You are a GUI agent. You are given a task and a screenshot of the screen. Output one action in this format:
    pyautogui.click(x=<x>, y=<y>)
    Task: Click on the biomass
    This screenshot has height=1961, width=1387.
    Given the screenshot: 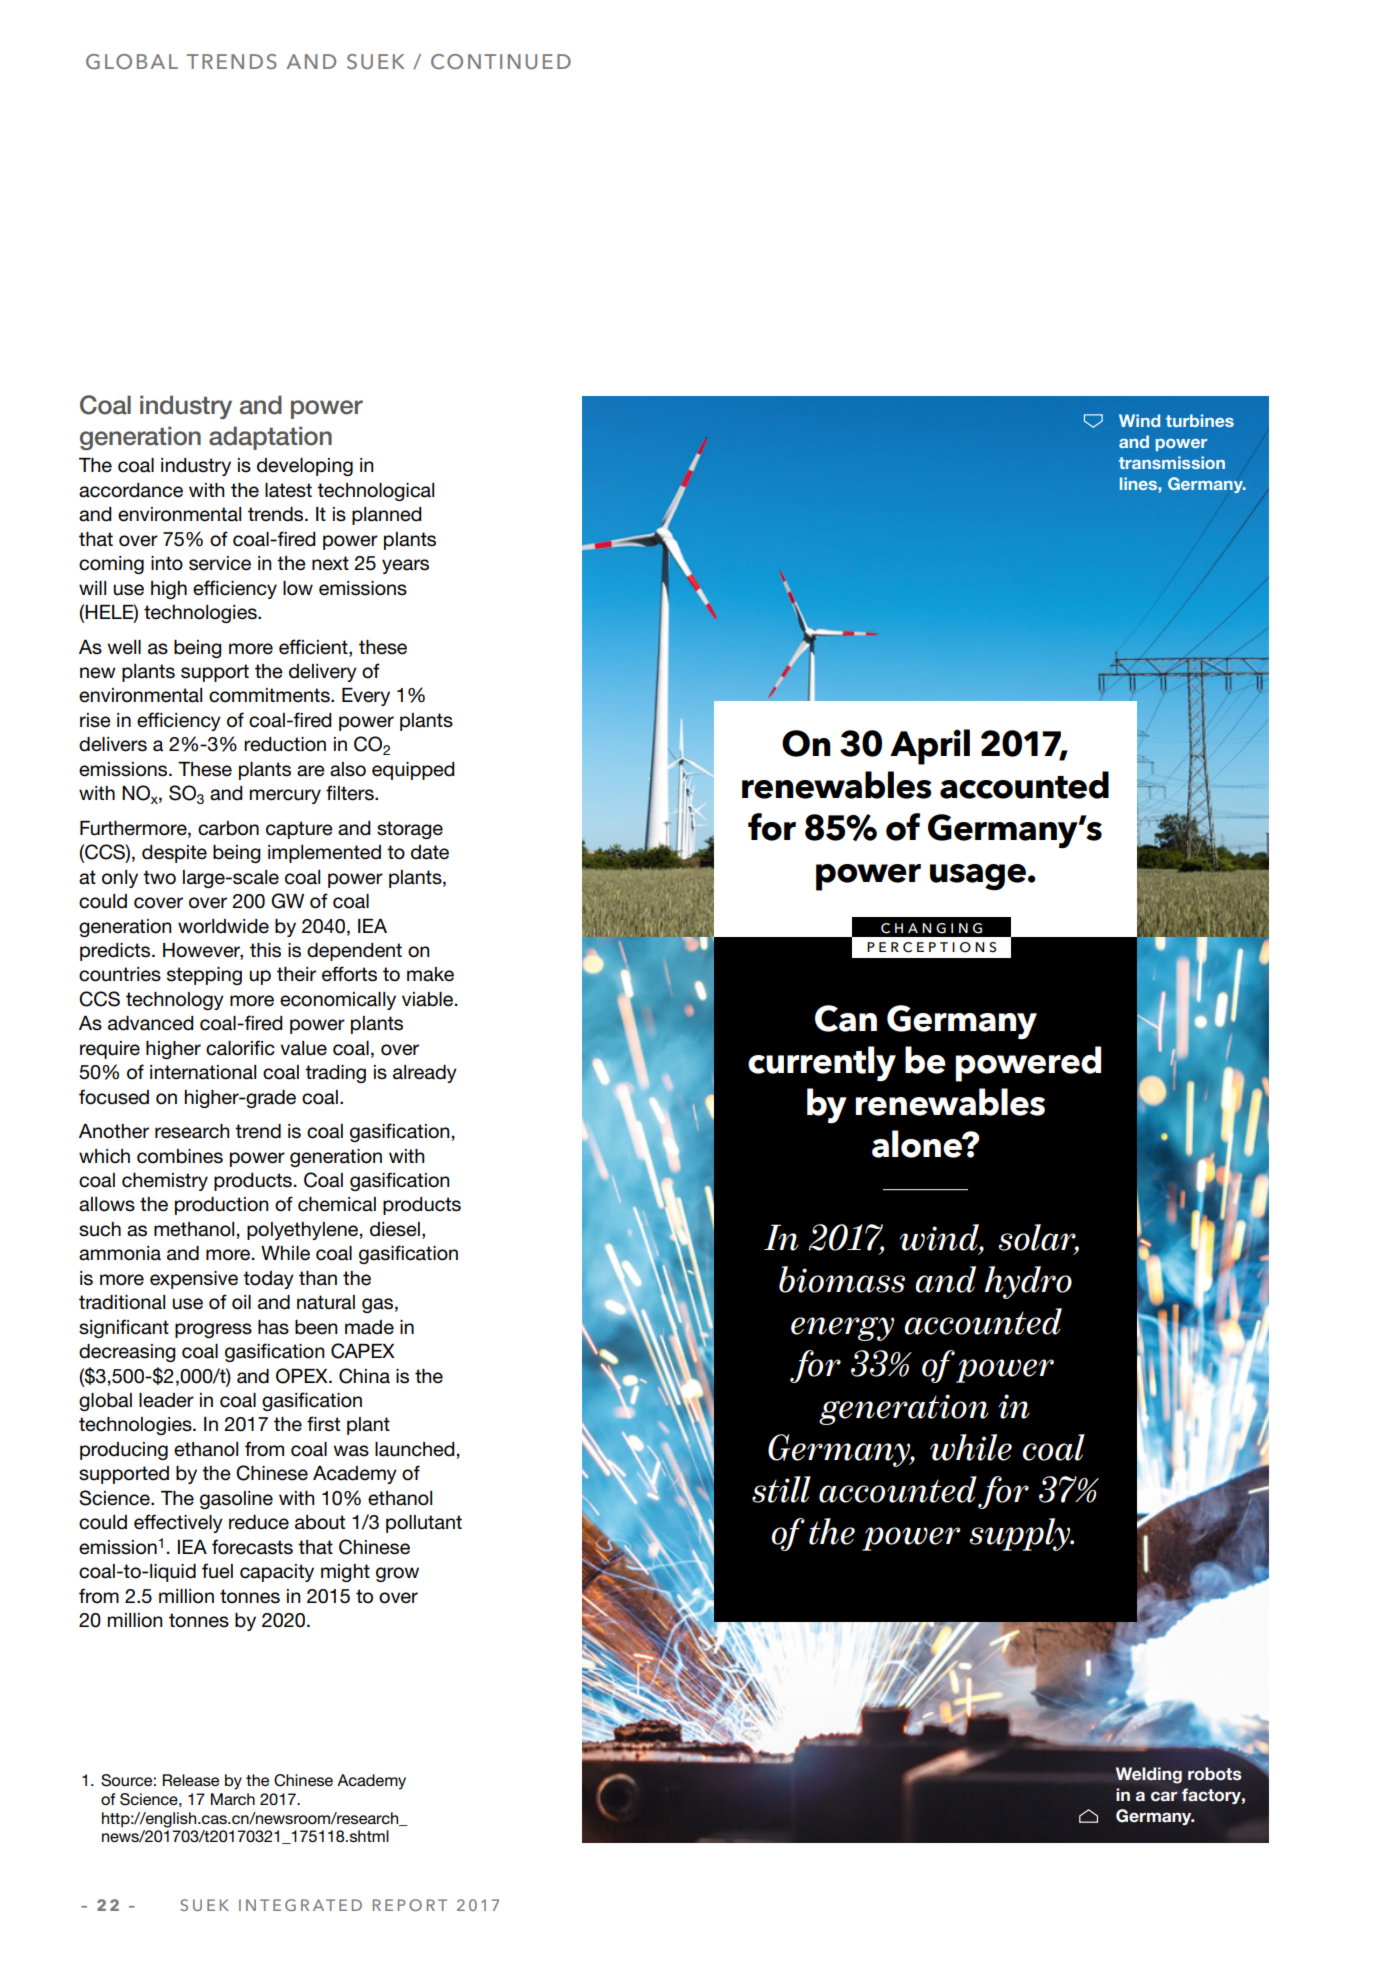 What is the action you would take?
    pyautogui.click(x=842, y=1279)
